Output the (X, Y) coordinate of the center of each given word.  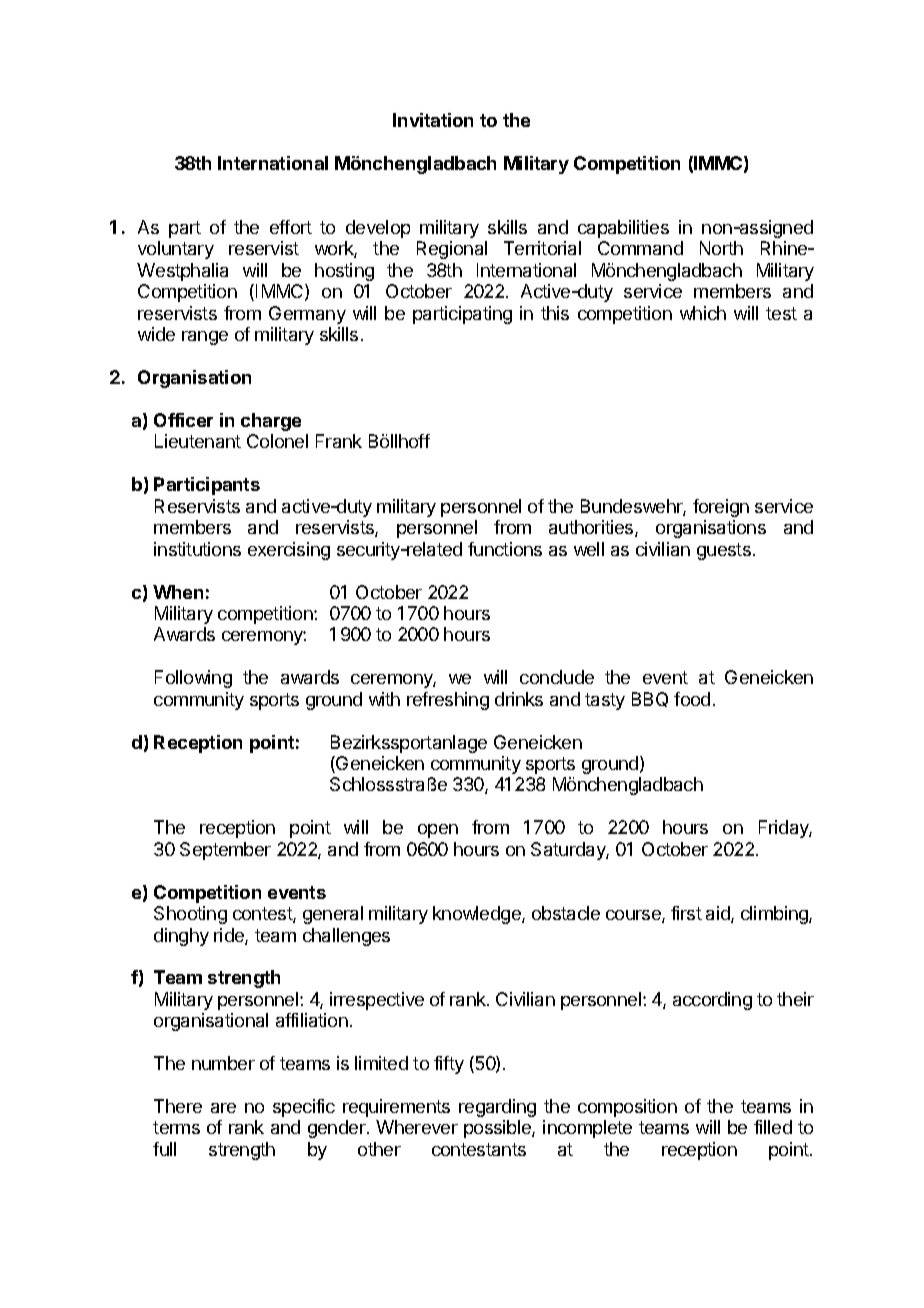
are (223, 1108)
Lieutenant (198, 441)
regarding (497, 1108)
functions (505, 549)
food (692, 699)
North (721, 248)
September (225, 851)
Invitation (433, 120)
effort (291, 227)
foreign (721, 508)
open (438, 831)
